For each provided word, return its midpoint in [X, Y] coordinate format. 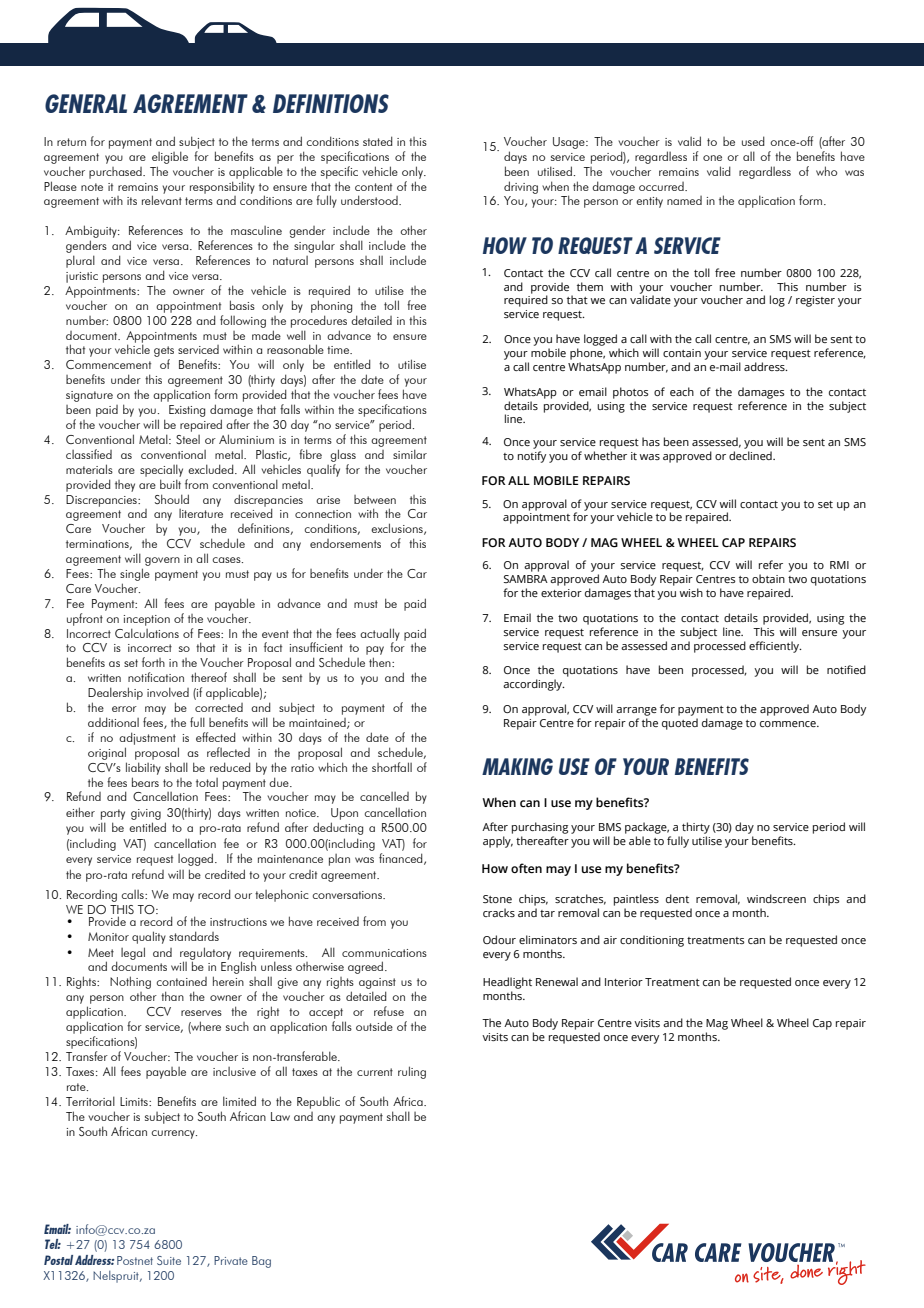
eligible [170, 157]
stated [378, 141]
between [375, 499]
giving [146, 814]
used [753, 141]
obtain [768, 578]
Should [172, 499]
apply [498, 842]
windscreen [776, 898]
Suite [169, 1260]
